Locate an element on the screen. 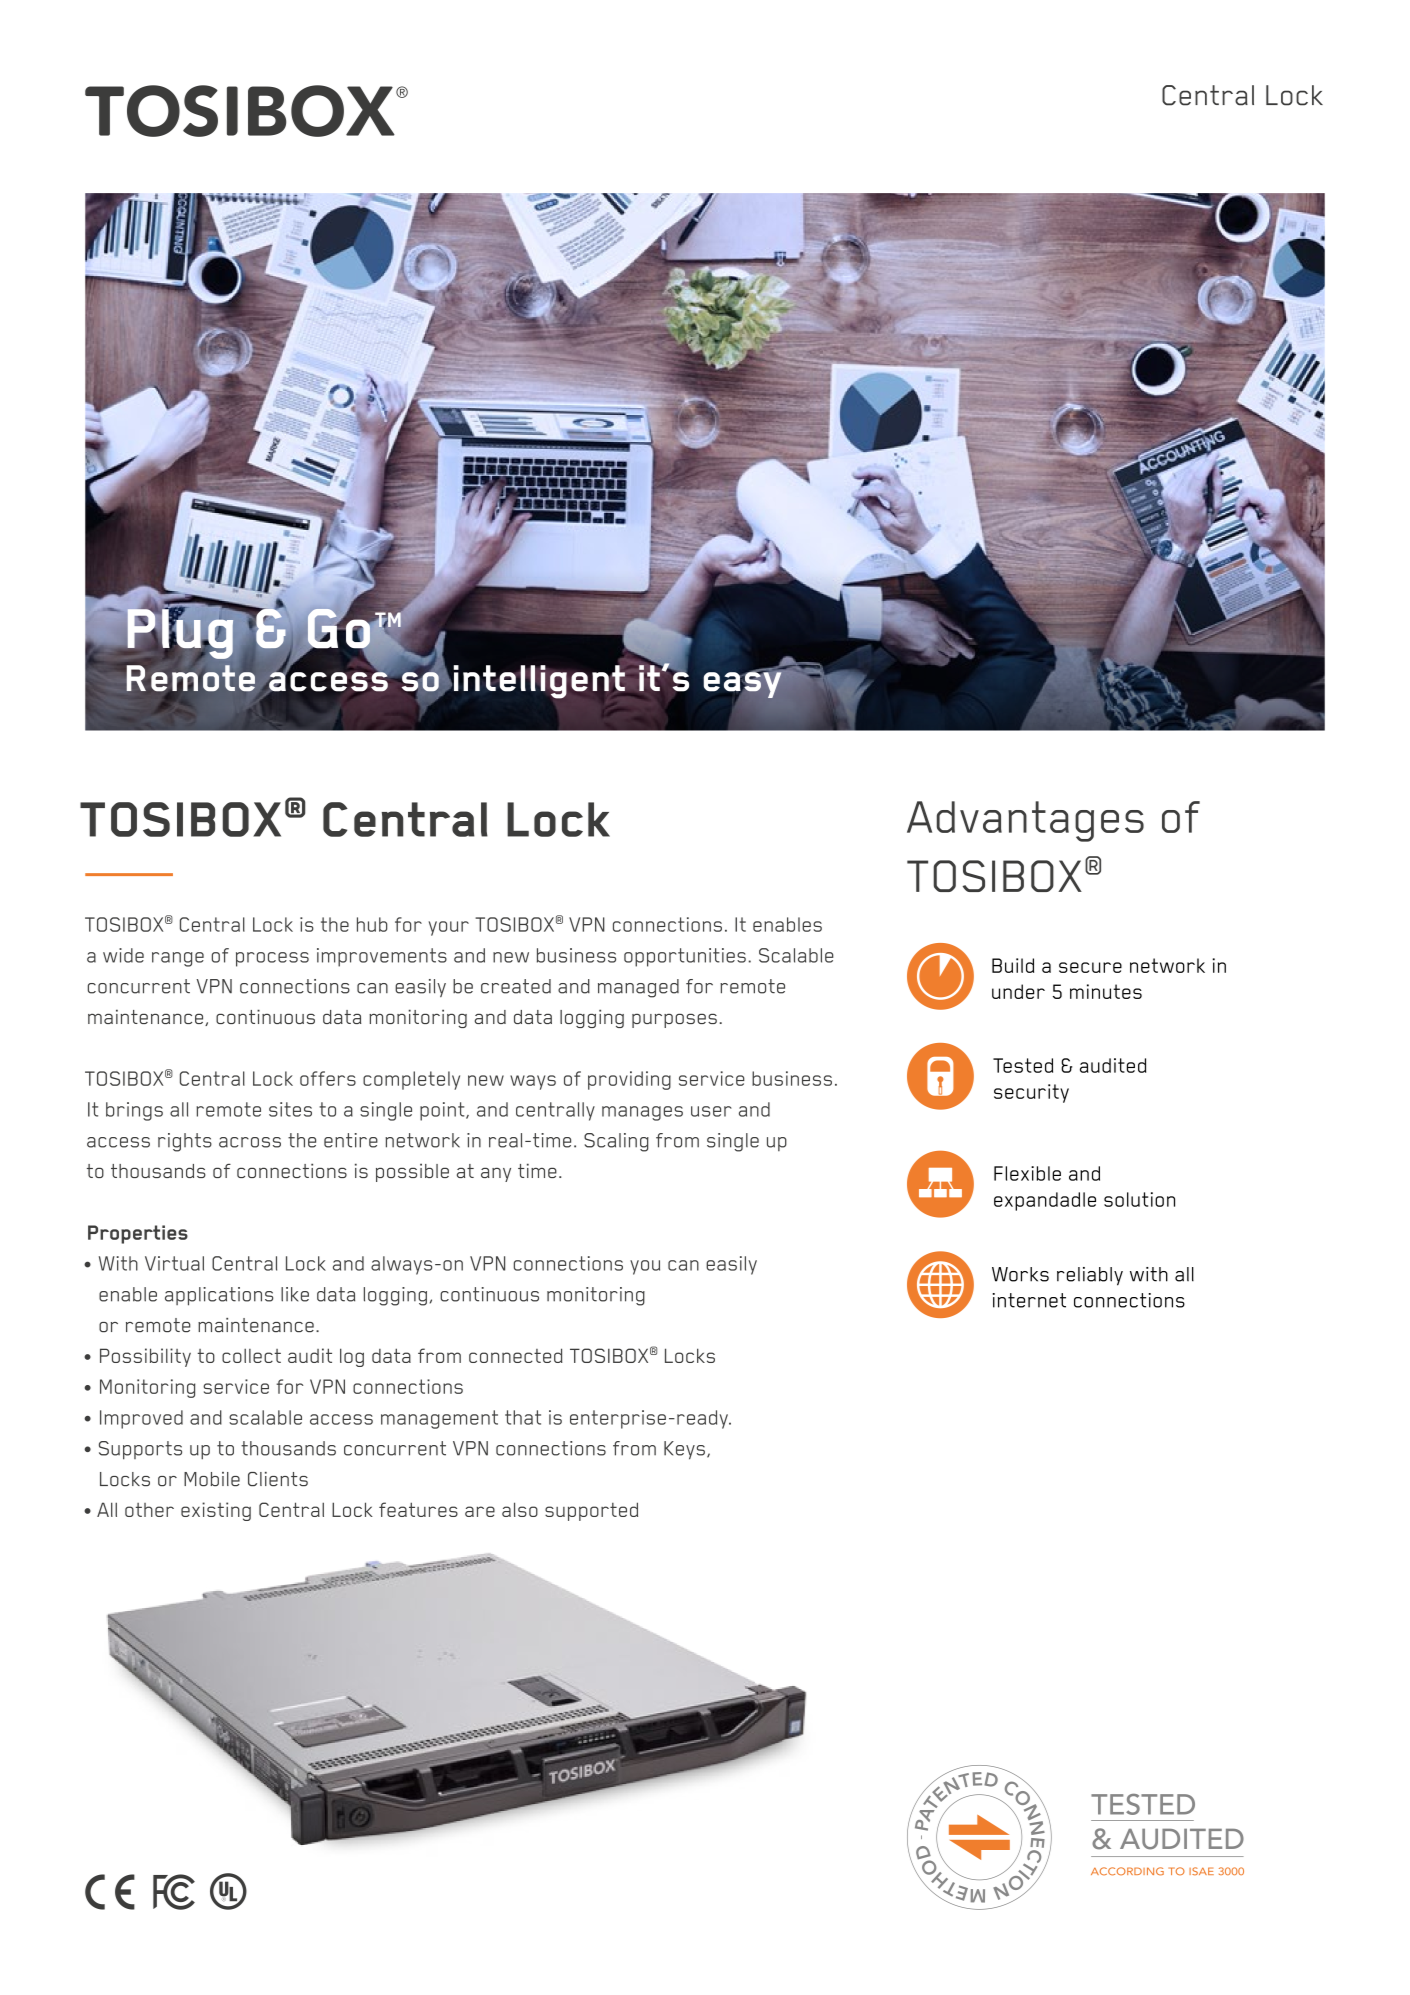 Image resolution: width=1410 pixels, height=1995 pixels. supported is located at coordinates (591, 1511).
